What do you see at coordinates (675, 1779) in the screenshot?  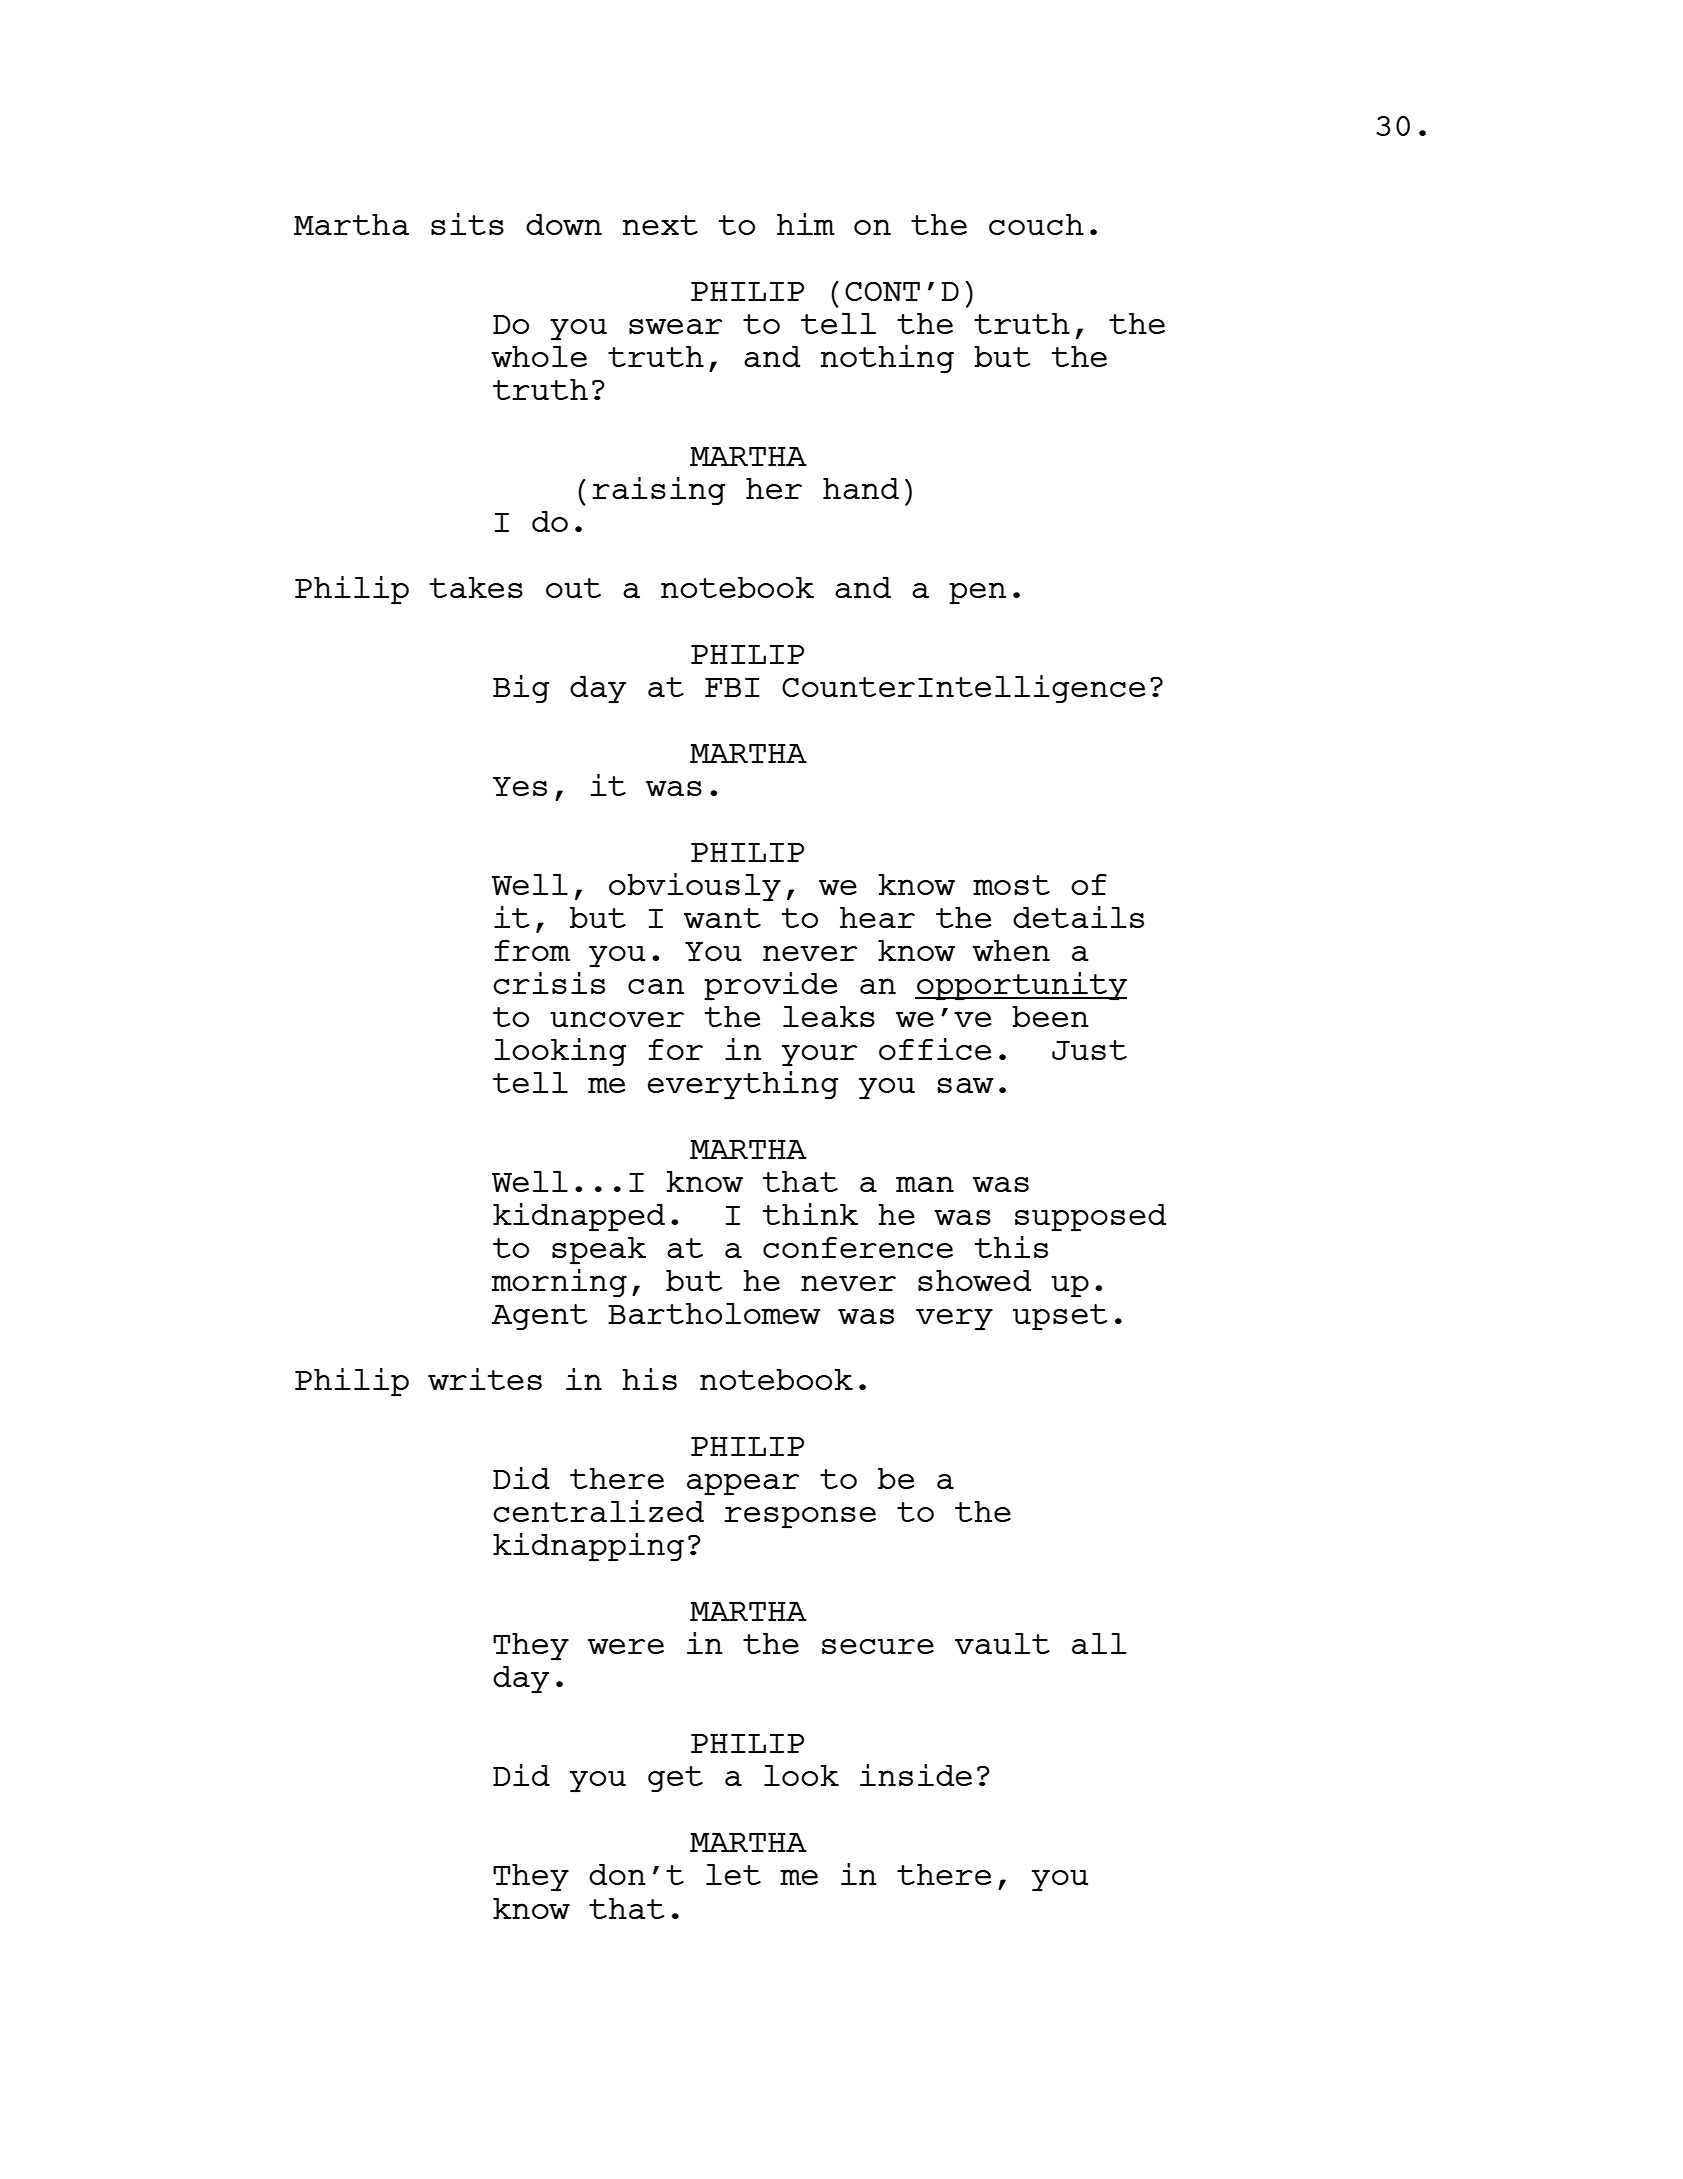 I see `get` at bounding box center [675, 1779].
